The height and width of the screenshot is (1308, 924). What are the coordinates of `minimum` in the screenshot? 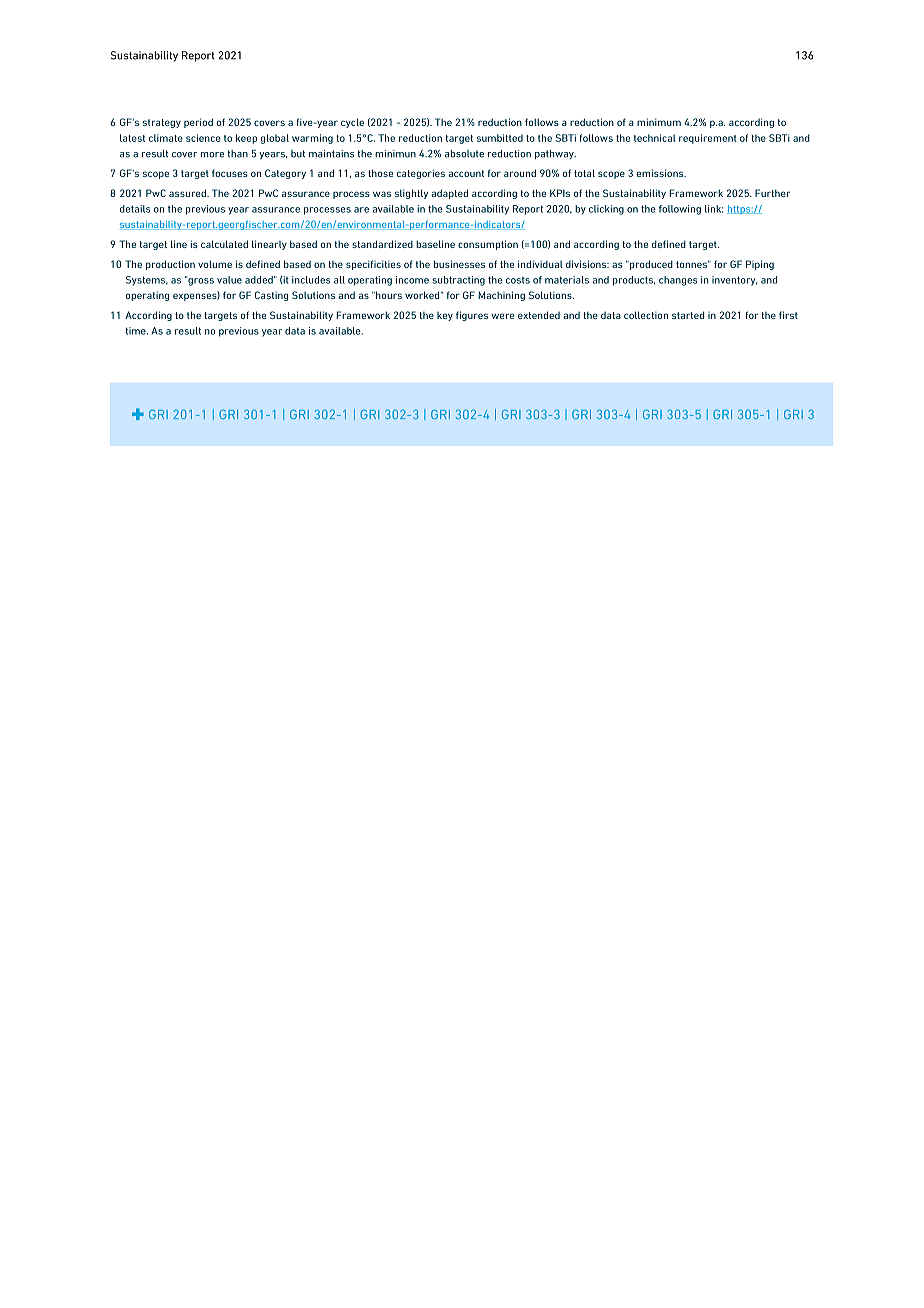 It's located at (659, 122).
